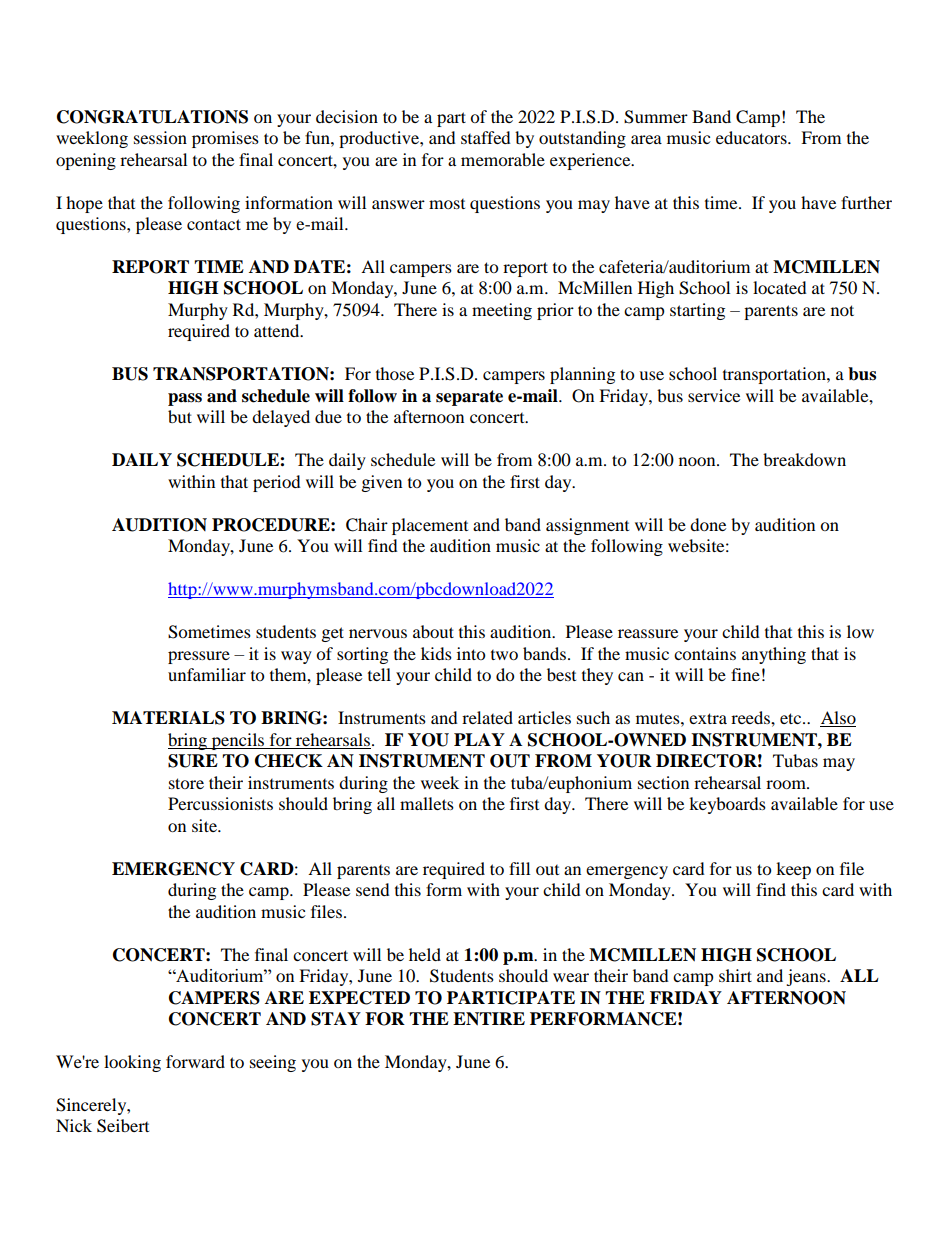 The width and height of the screenshot is (952, 1233). I want to click on given, so click(382, 483).
